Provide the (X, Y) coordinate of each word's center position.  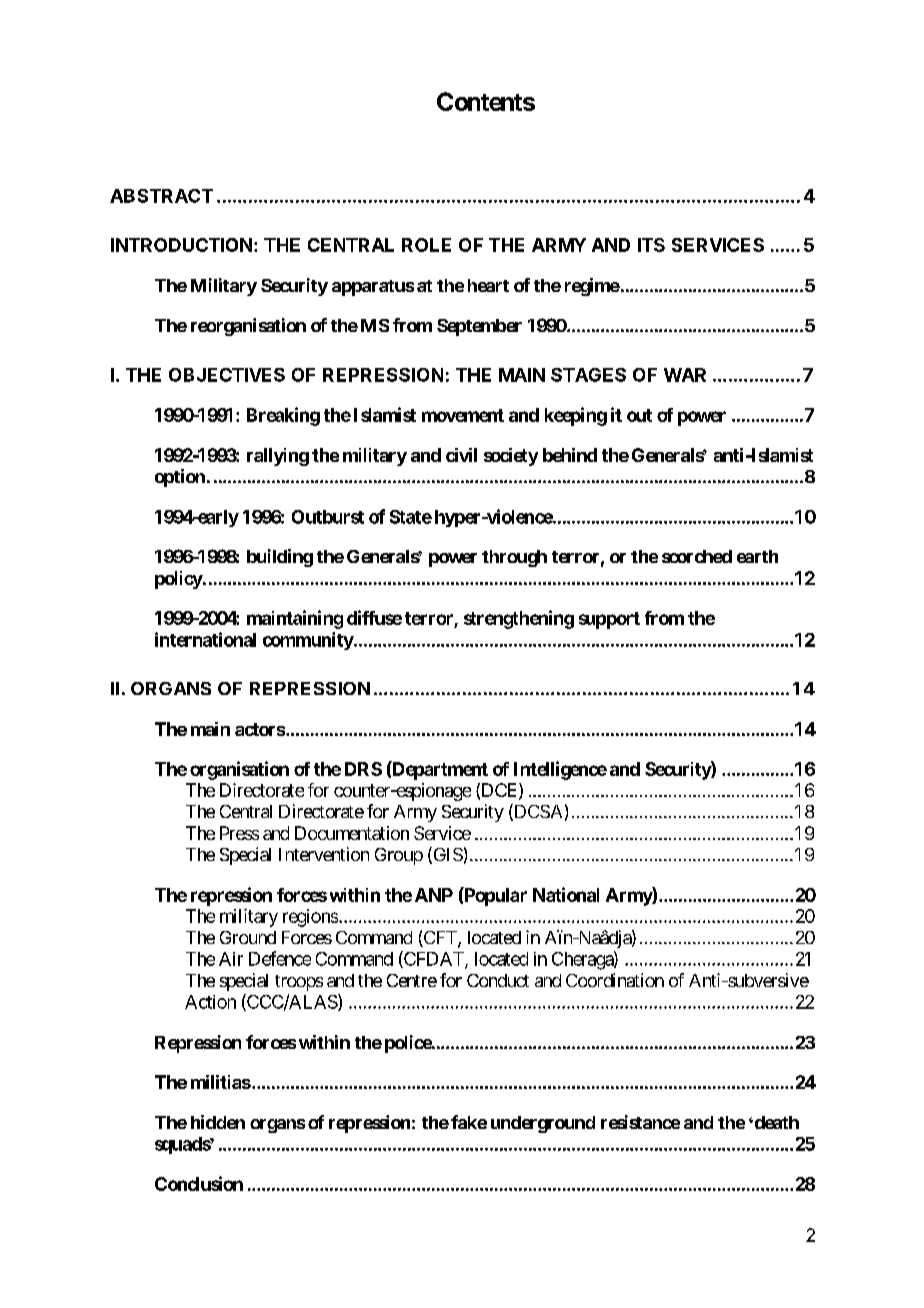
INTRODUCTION (181, 245)
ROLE (426, 245)
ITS (651, 245)
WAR (685, 375)
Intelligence (560, 770)
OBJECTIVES (227, 375)
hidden (218, 1122)
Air (231, 959)
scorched (697, 556)
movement (463, 415)
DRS (363, 769)
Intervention (324, 854)
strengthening (519, 619)
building (280, 558)
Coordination (615, 980)
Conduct (498, 980)
